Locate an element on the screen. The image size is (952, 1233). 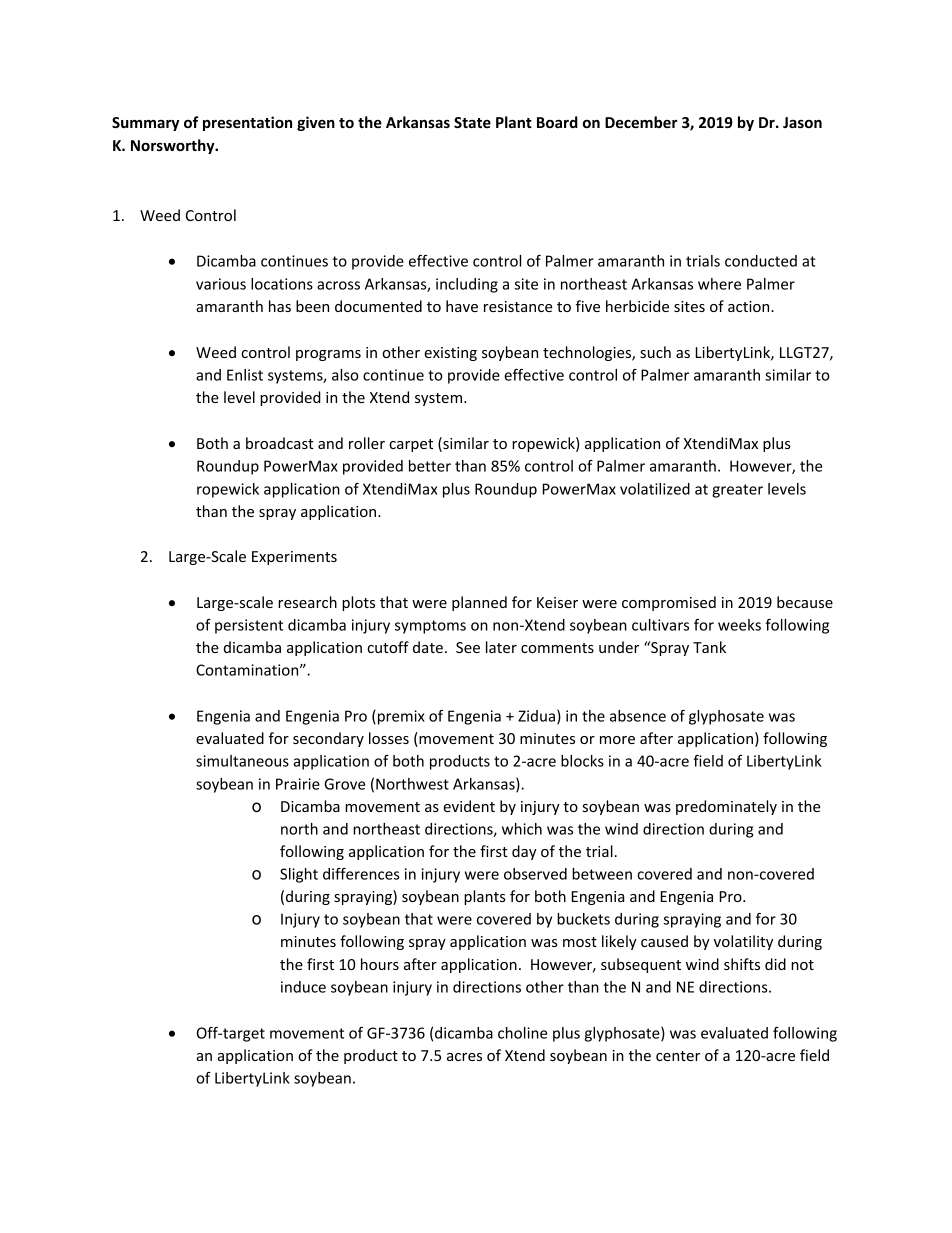
persistent is located at coordinates (249, 626).
